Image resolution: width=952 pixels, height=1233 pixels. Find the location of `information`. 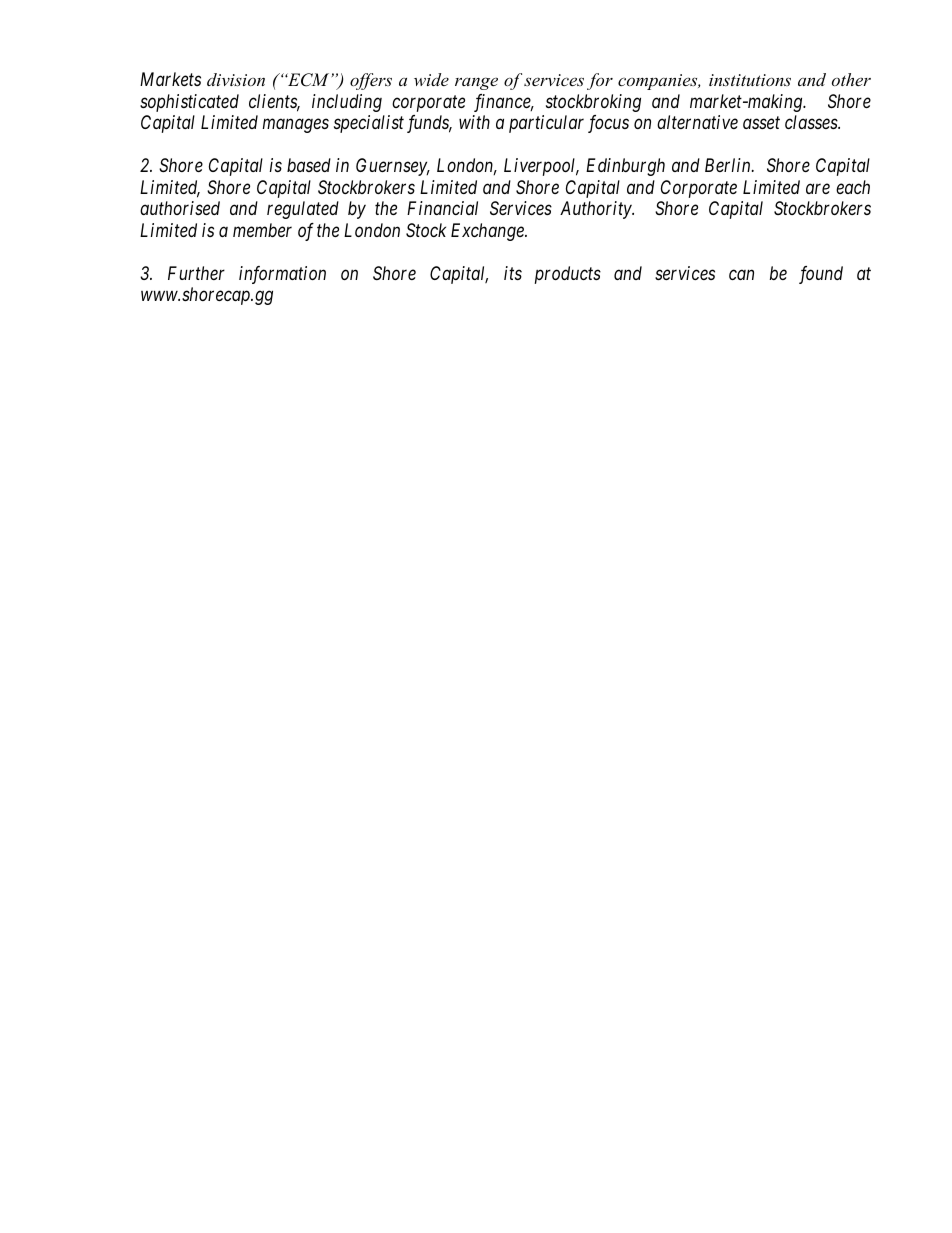

information is located at coordinates (282, 275).
